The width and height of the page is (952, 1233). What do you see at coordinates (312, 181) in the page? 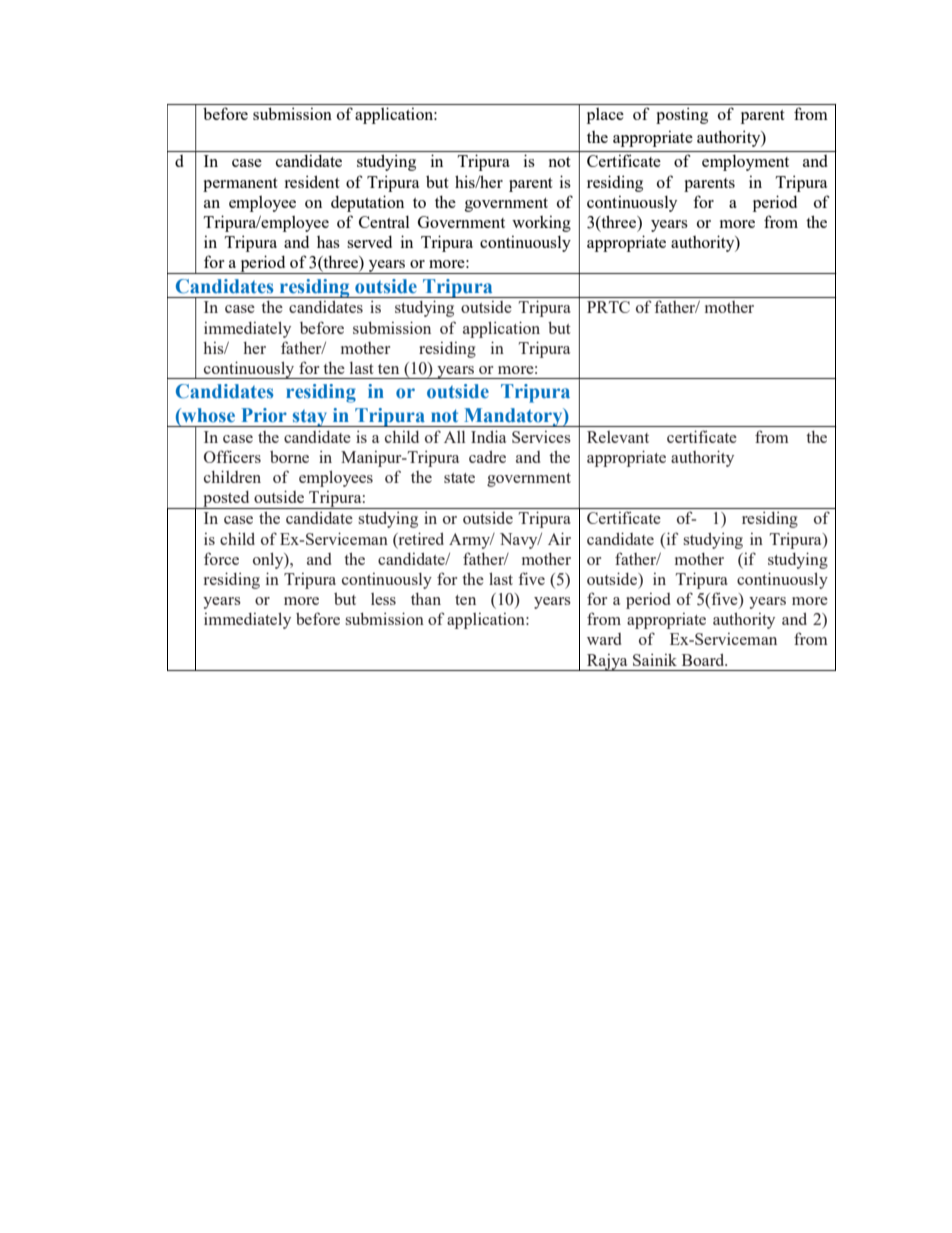
I see `resident` at bounding box center [312, 181].
